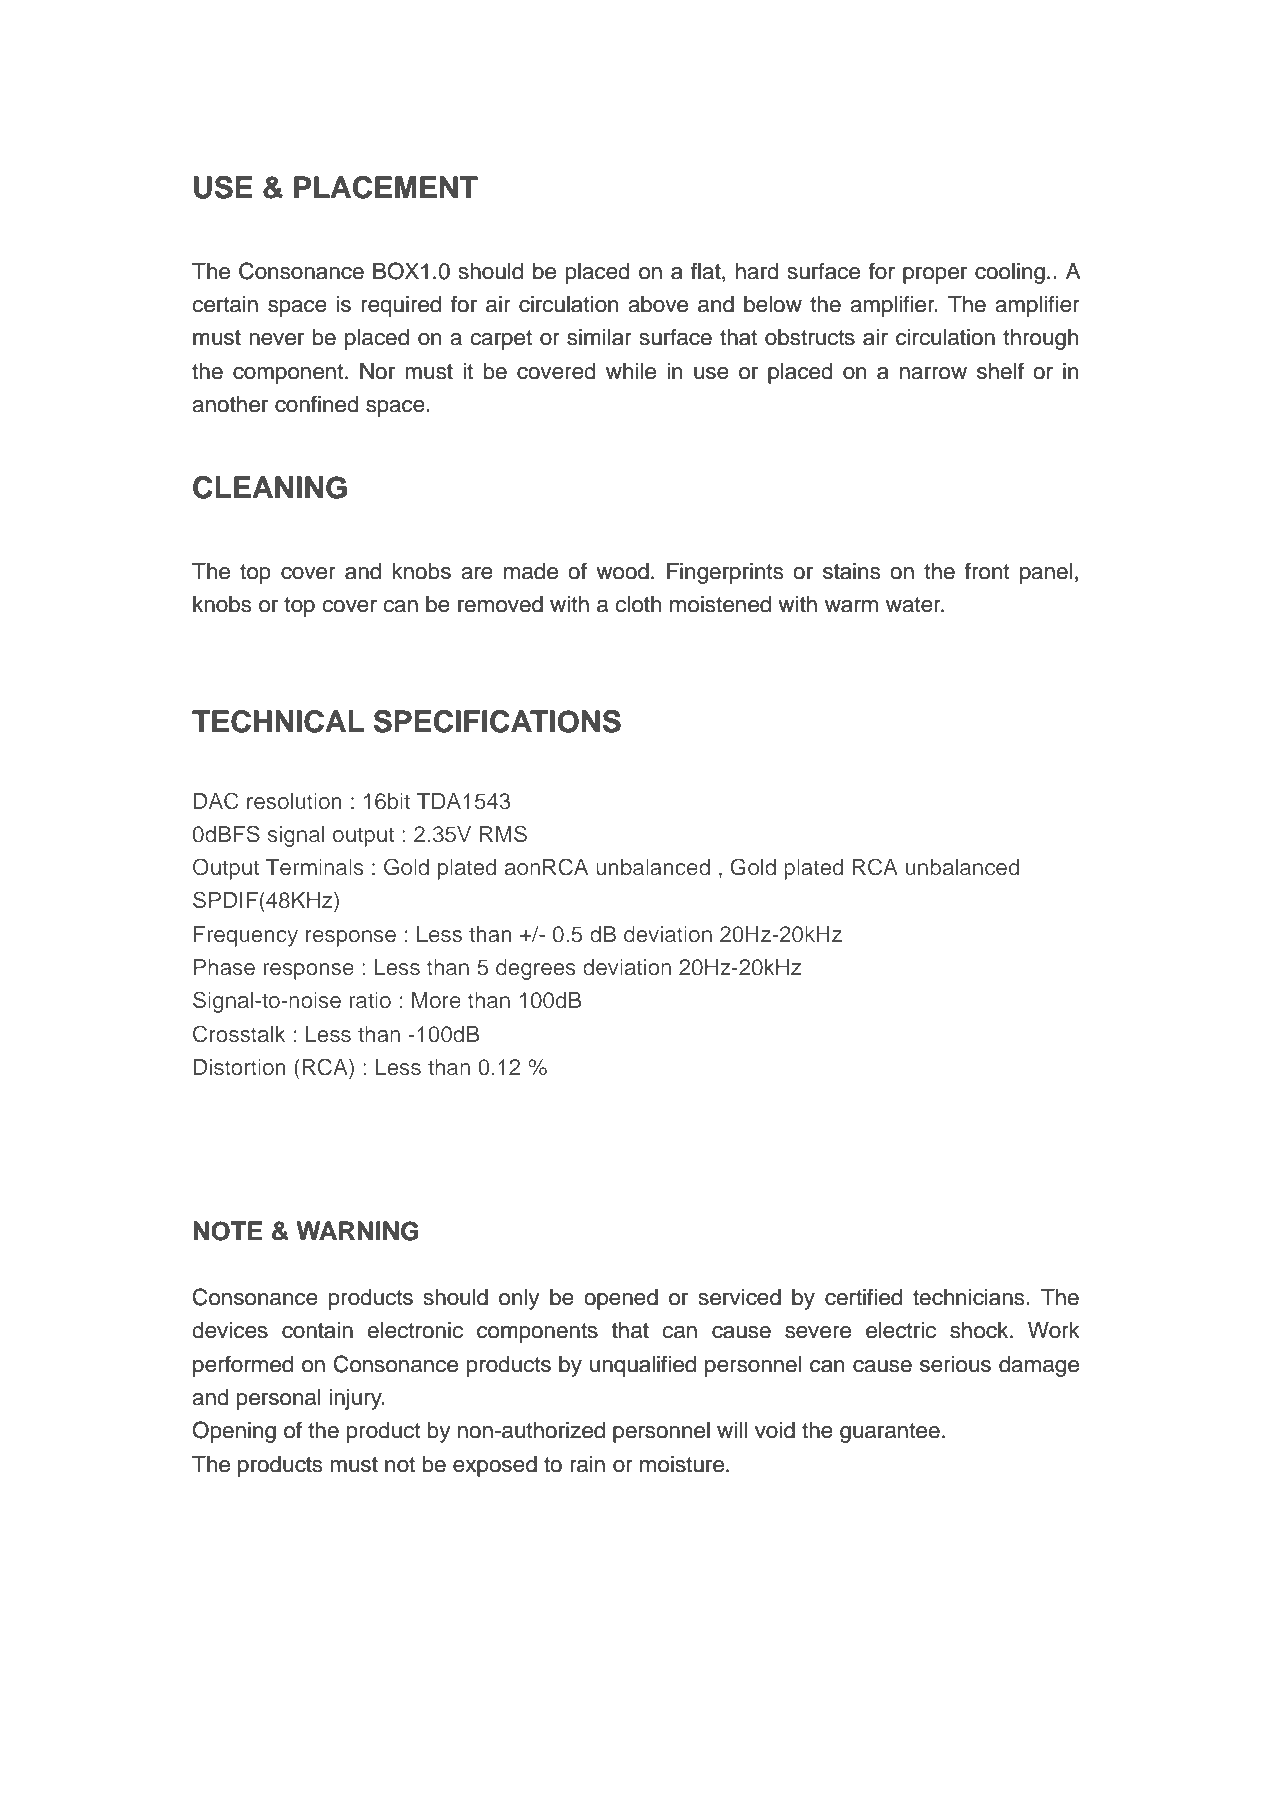  Describe the element at coordinates (294, 801) in the screenshot. I see `resolution` at that location.
